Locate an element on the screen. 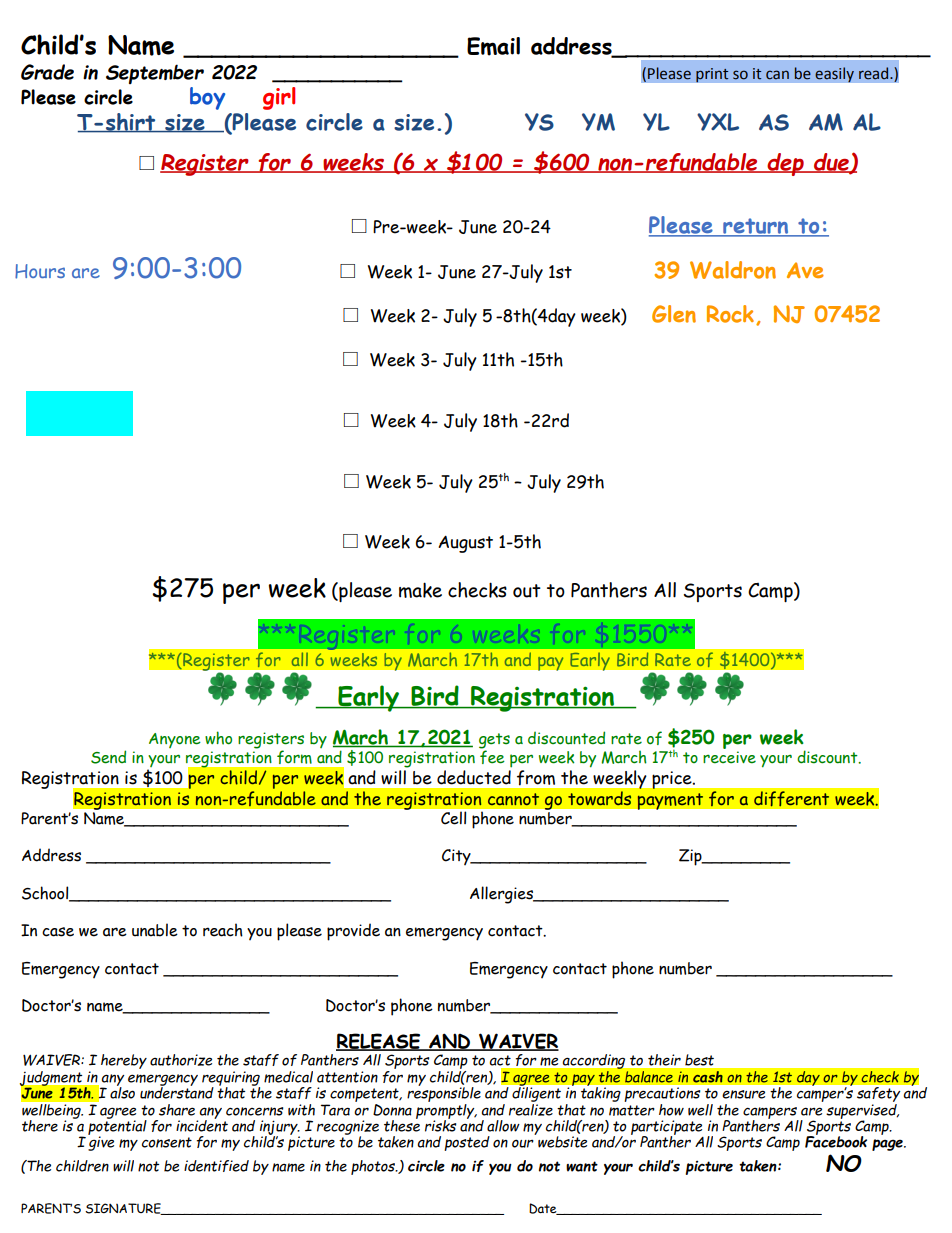 This screenshot has height=1233, width=952. potential is located at coordinates (117, 1127).
